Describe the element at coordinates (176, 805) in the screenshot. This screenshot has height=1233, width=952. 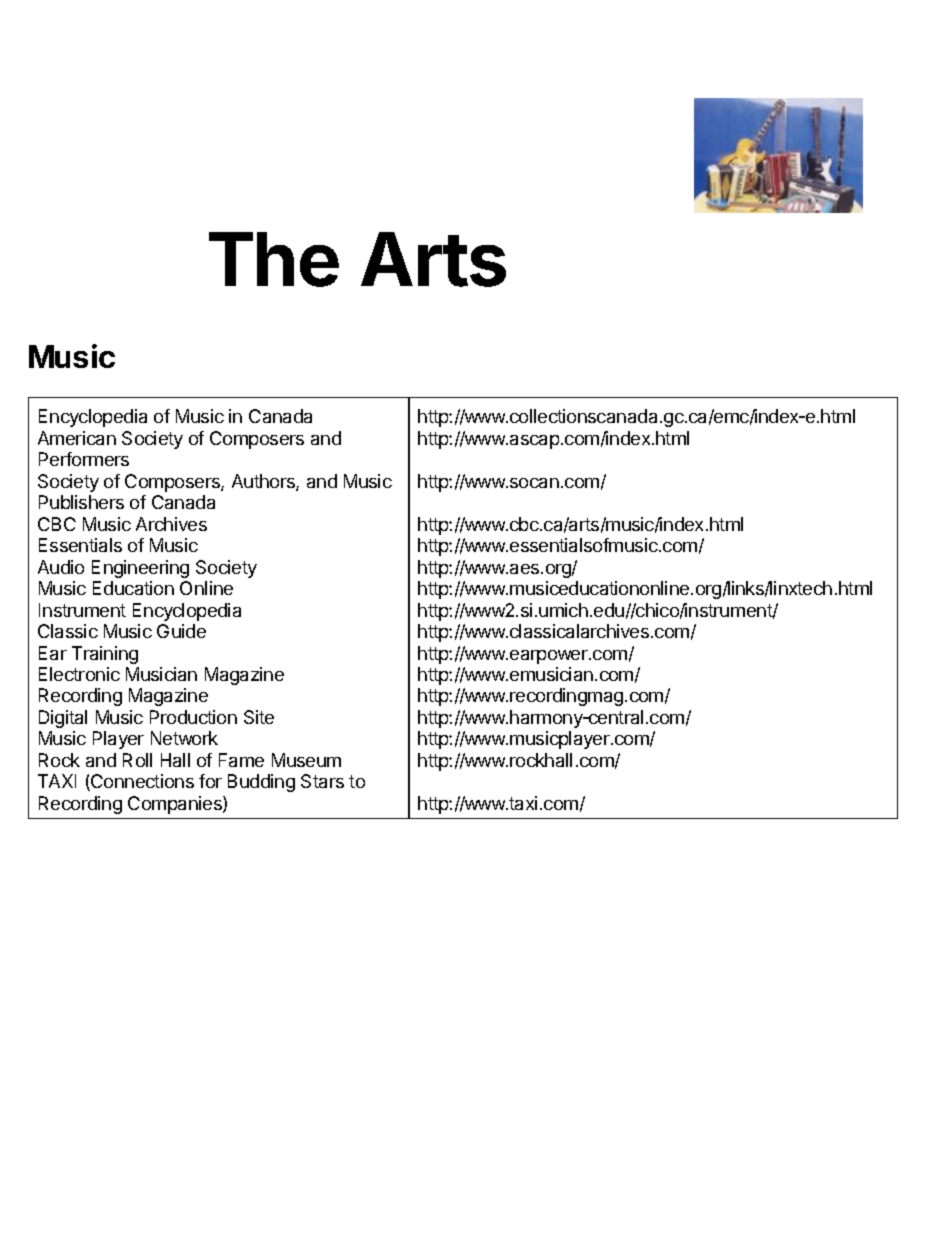
I see `Companies` at that location.
